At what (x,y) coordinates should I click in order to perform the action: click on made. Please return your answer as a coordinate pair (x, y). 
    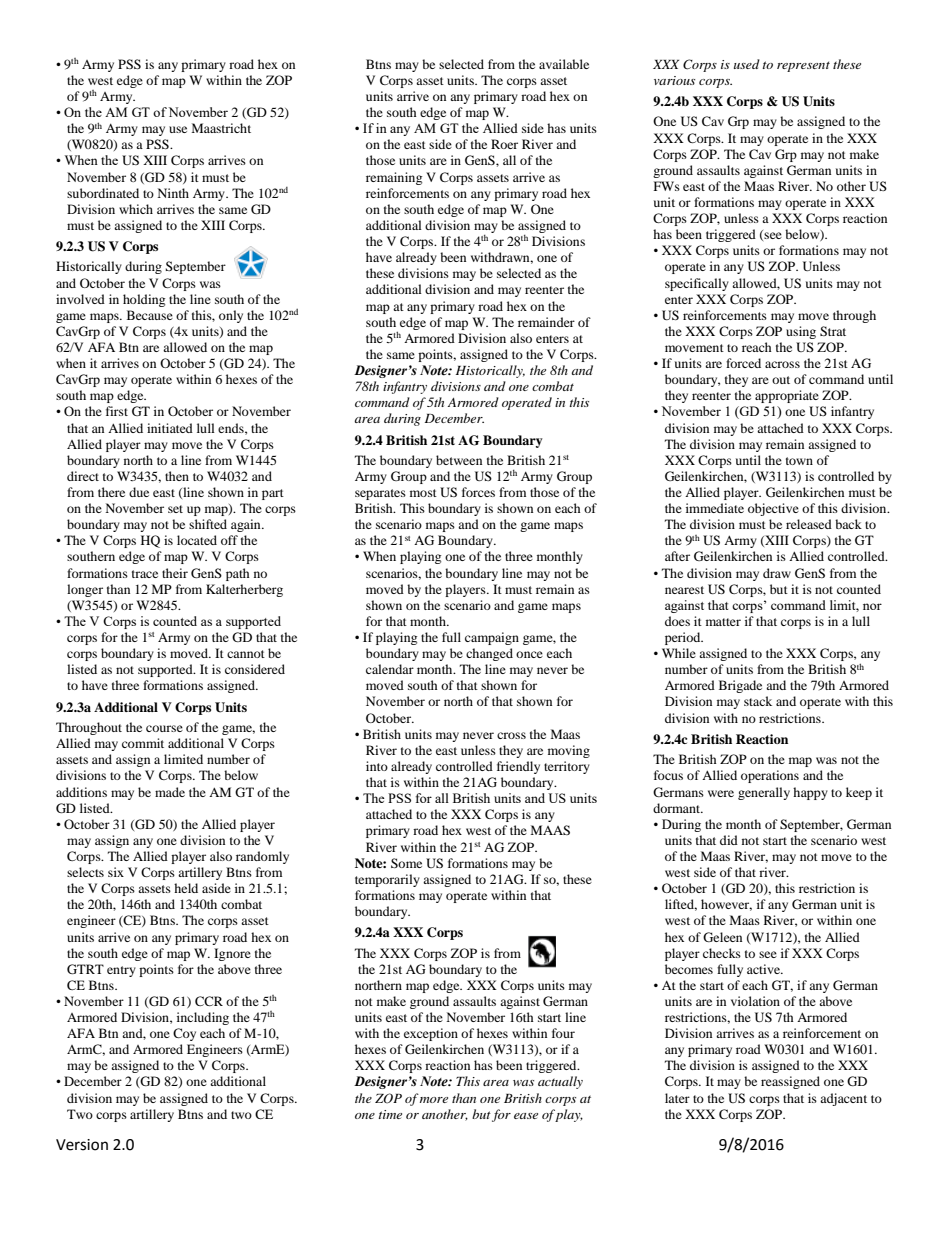
    Looking at the image, I should click on (170, 792).
